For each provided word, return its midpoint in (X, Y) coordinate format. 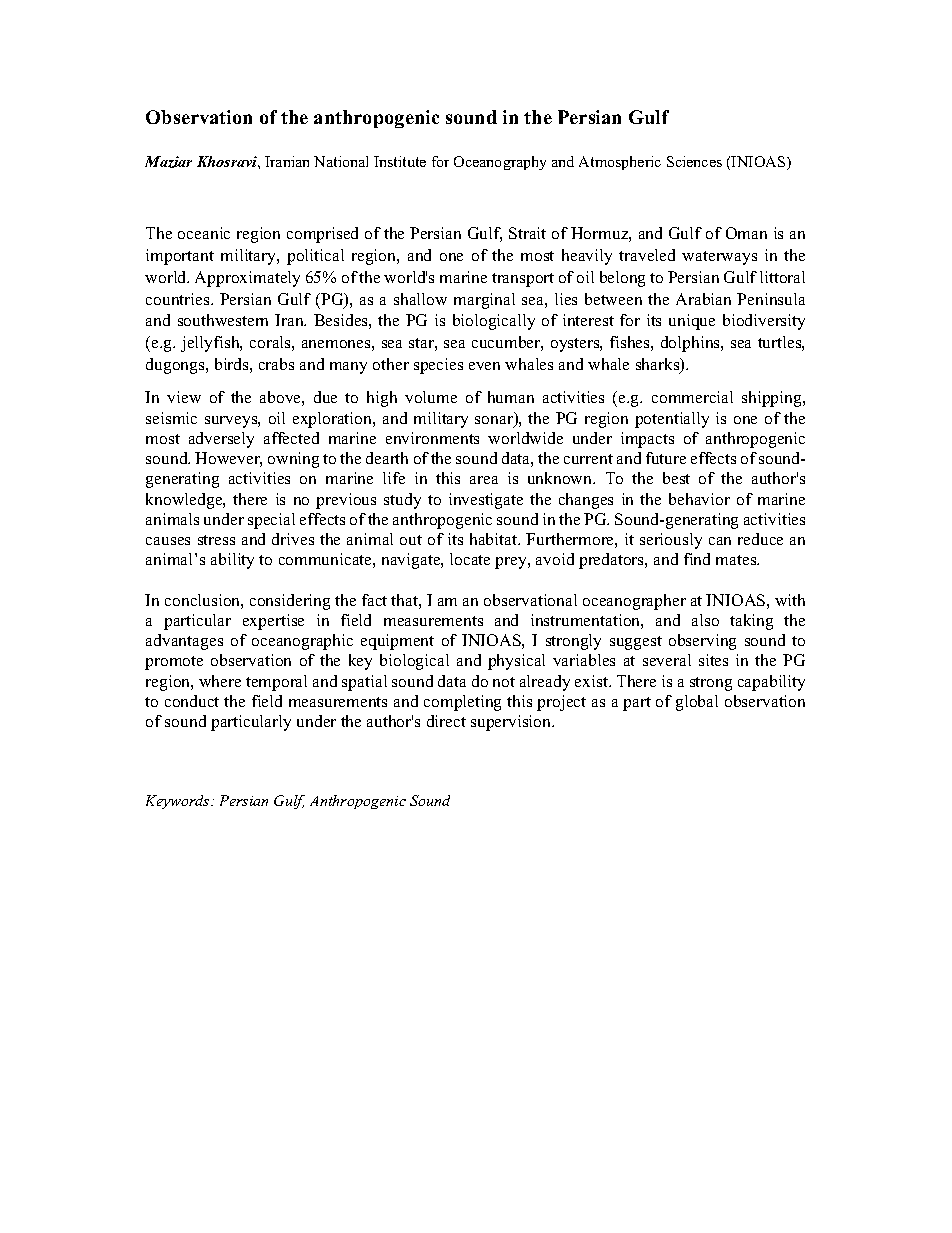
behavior (699, 499)
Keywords (179, 802)
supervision (512, 723)
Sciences (694, 161)
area (484, 480)
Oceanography (500, 163)
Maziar (168, 162)
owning (293, 460)
